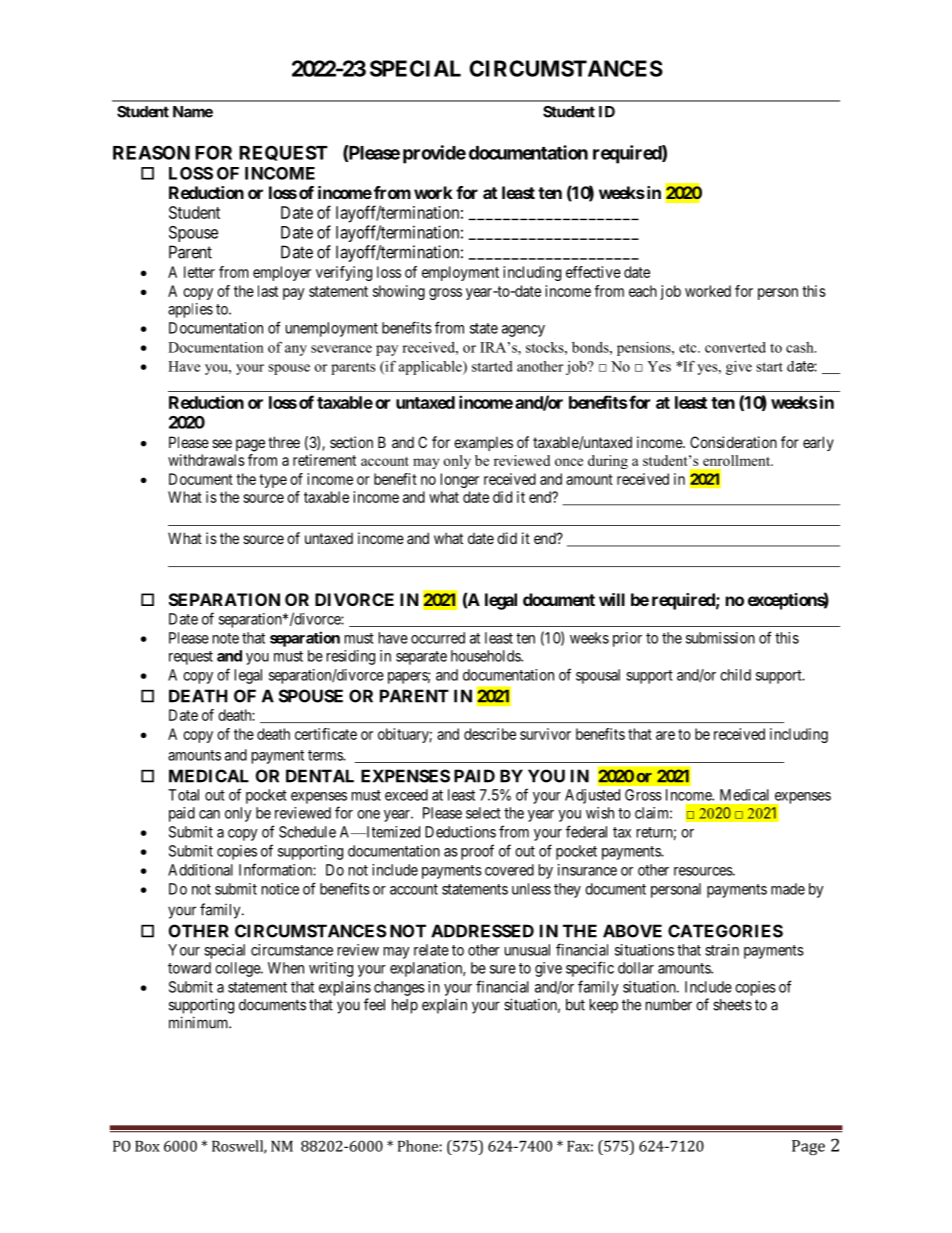 This screenshot has width=952, height=1233. Describe the element at coordinates (643, 291) in the screenshot. I see `each` at that location.
